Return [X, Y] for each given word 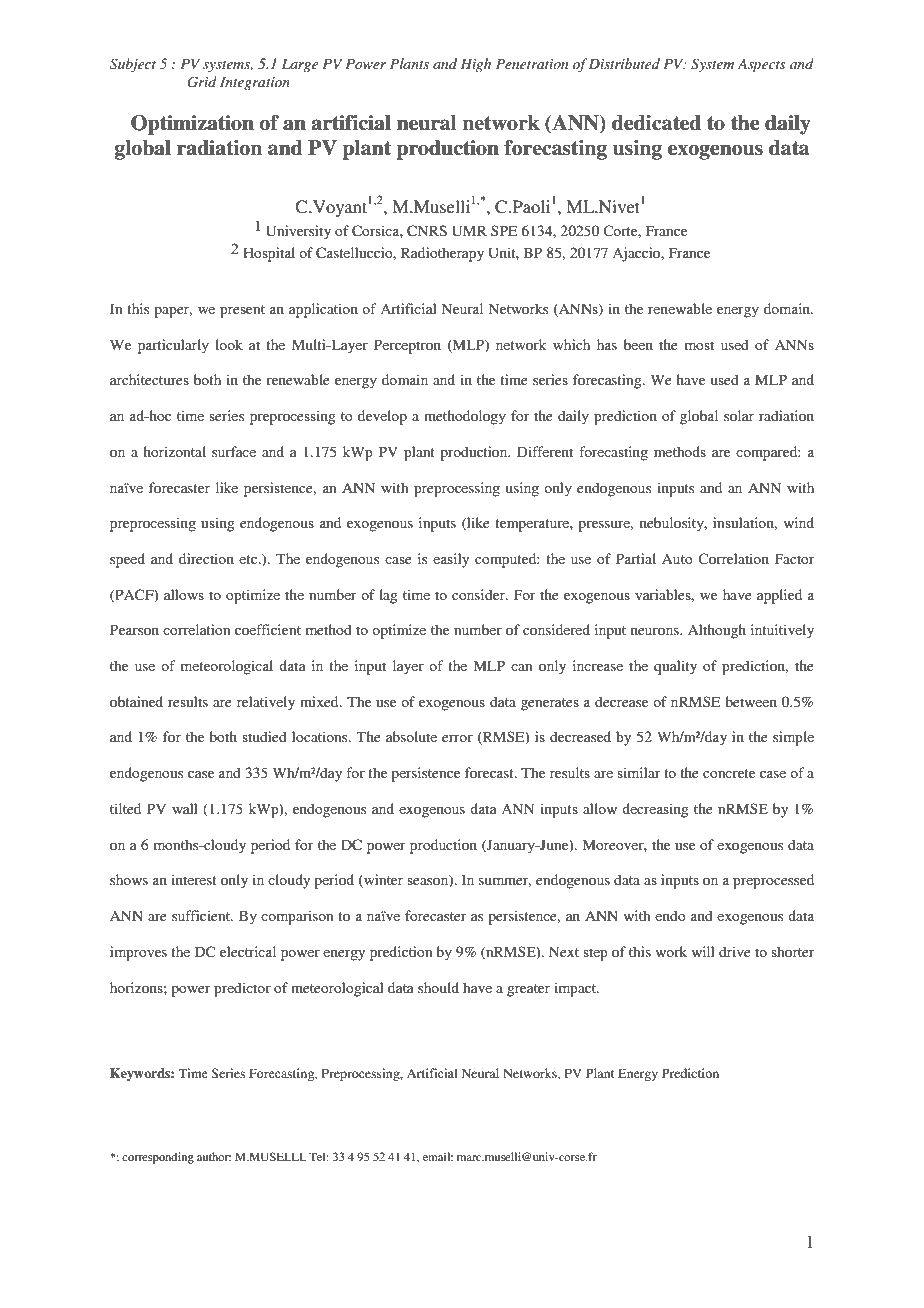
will [703, 951]
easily [451, 560]
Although [717, 631]
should [438, 987]
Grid [202, 82]
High [476, 65]
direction [206, 558]
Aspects [761, 66]
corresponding [158, 1158]
